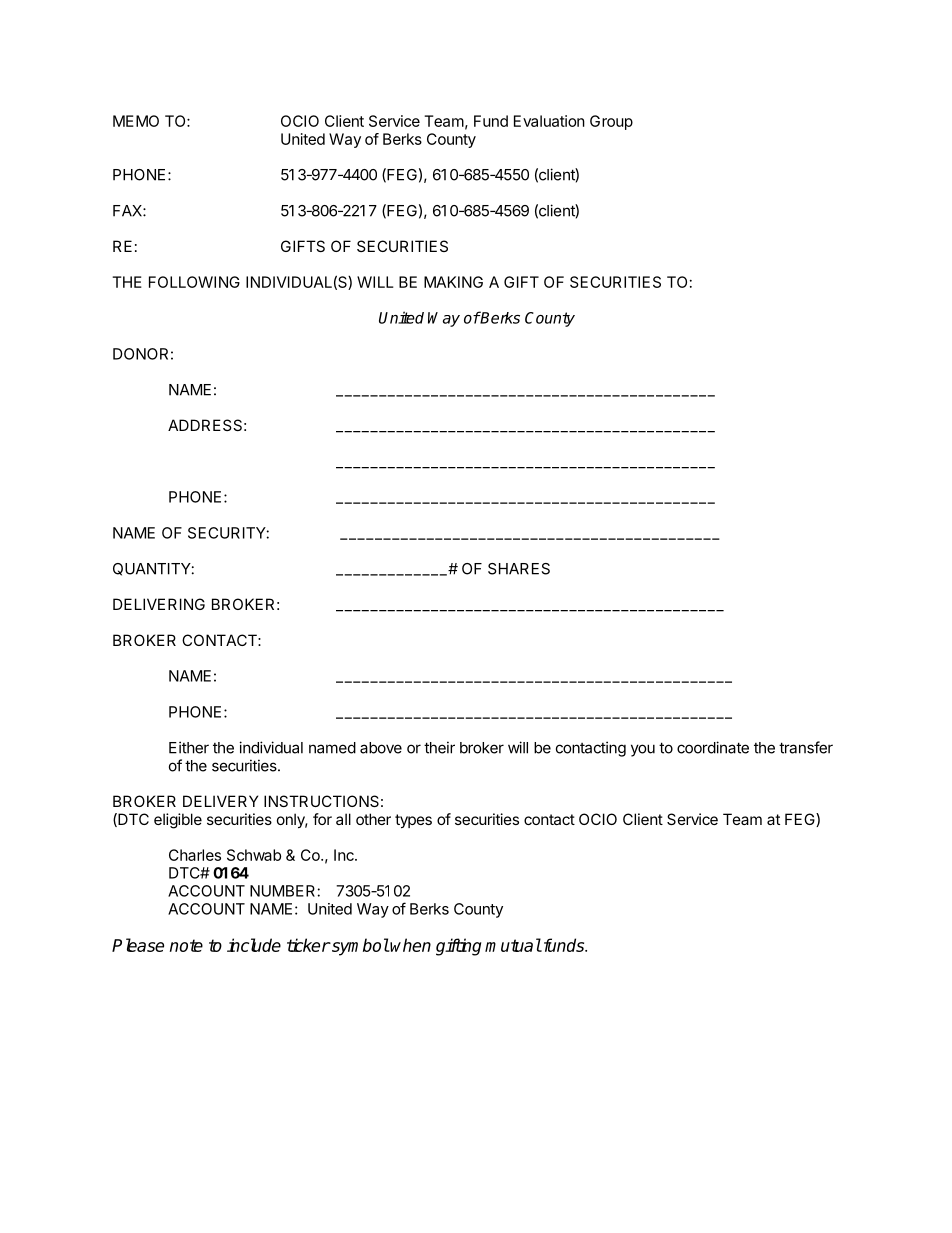 This image has height=1233, width=952. Describe the element at coordinates (410, 945) in the image. I see `when` at that location.
